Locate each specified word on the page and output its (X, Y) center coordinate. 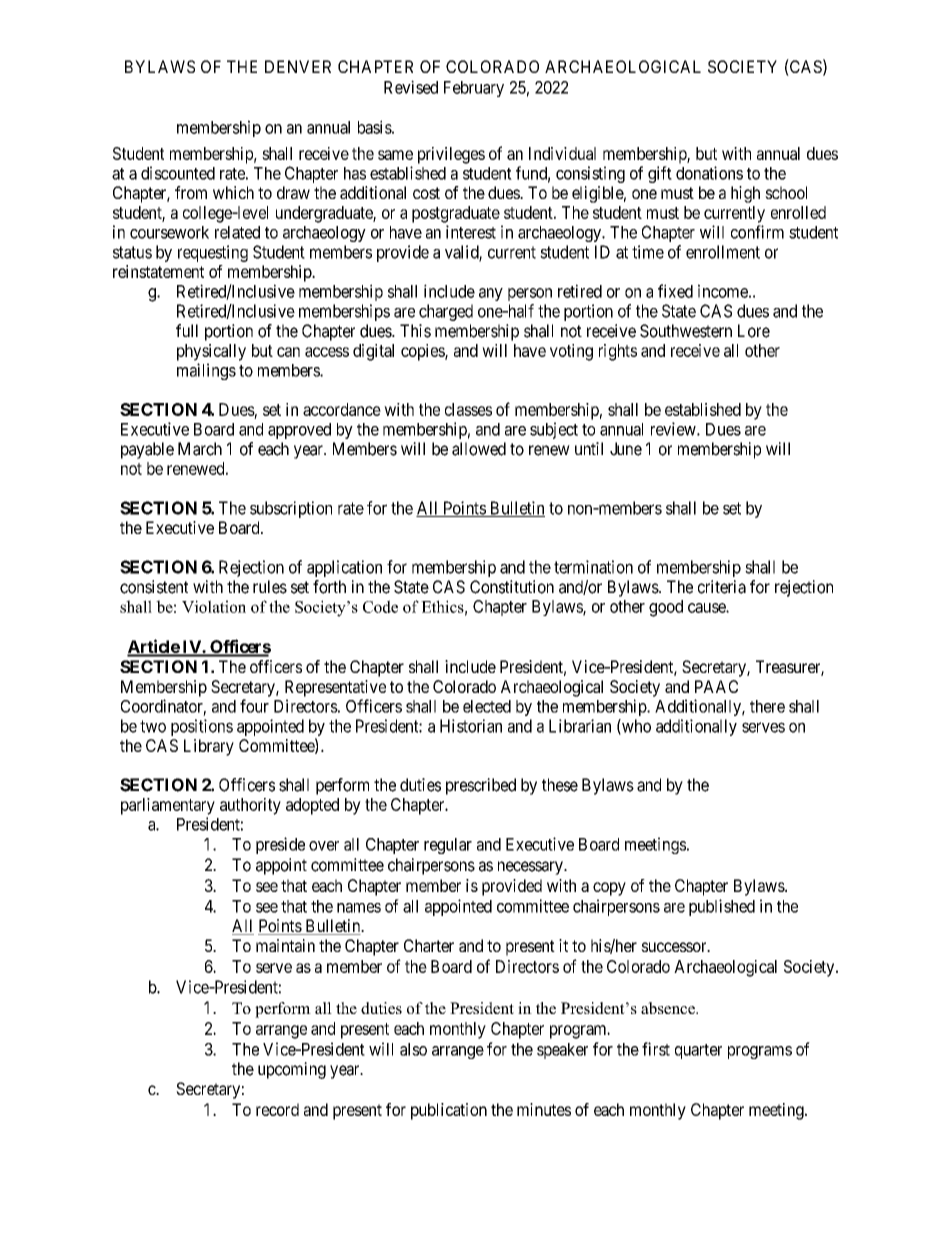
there (767, 706)
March (200, 449)
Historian (471, 726)
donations (709, 173)
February (474, 89)
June (626, 449)
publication (449, 1111)
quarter (698, 1051)
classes (468, 409)
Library (209, 747)
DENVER (298, 66)
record (277, 1109)
